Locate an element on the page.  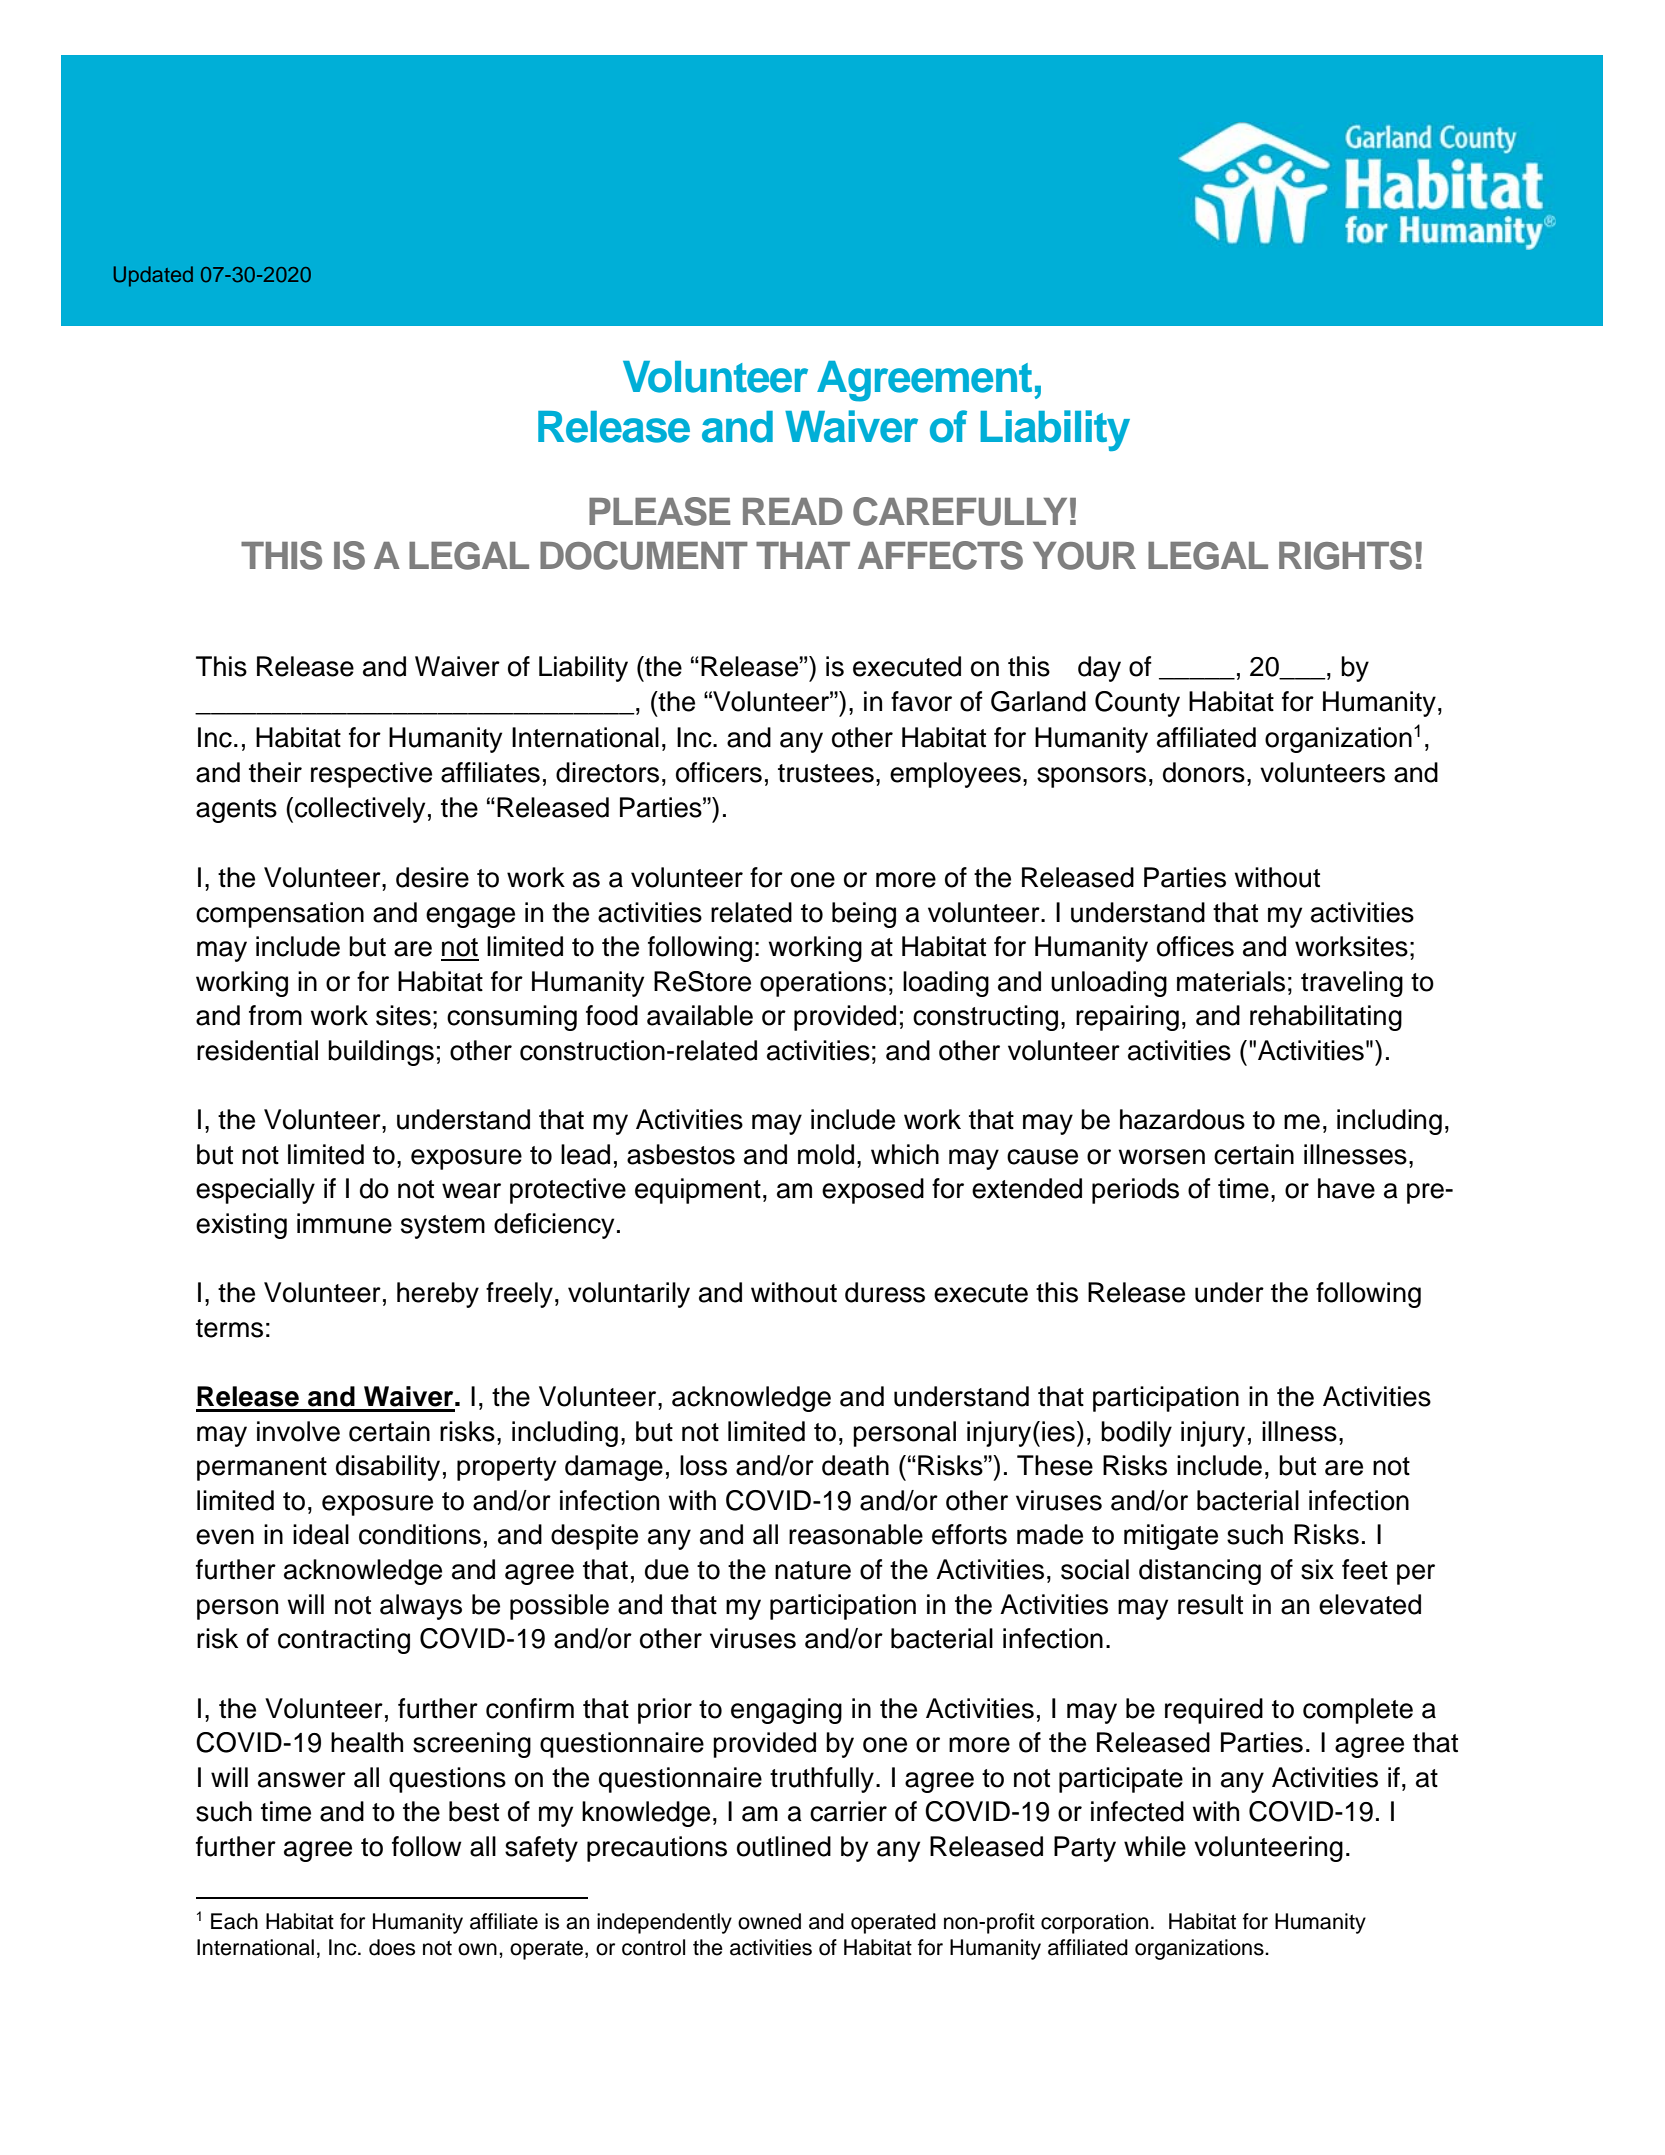
READ is located at coordinates (792, 511).
